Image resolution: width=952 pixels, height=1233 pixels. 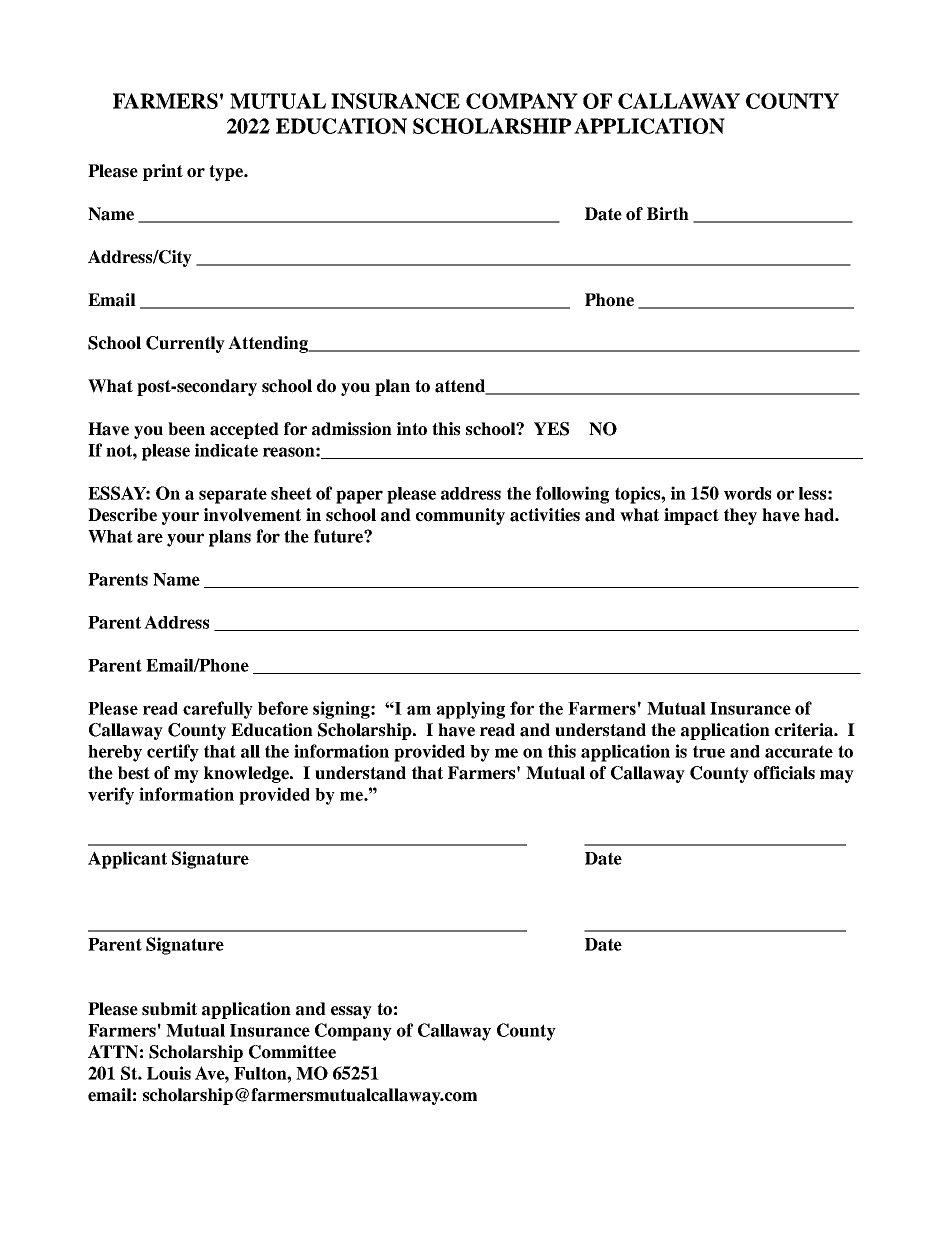 What do you see at coordinates (169, 1073) in the screenshot?
I see `Louis` at bounding box center [169, 1073].
